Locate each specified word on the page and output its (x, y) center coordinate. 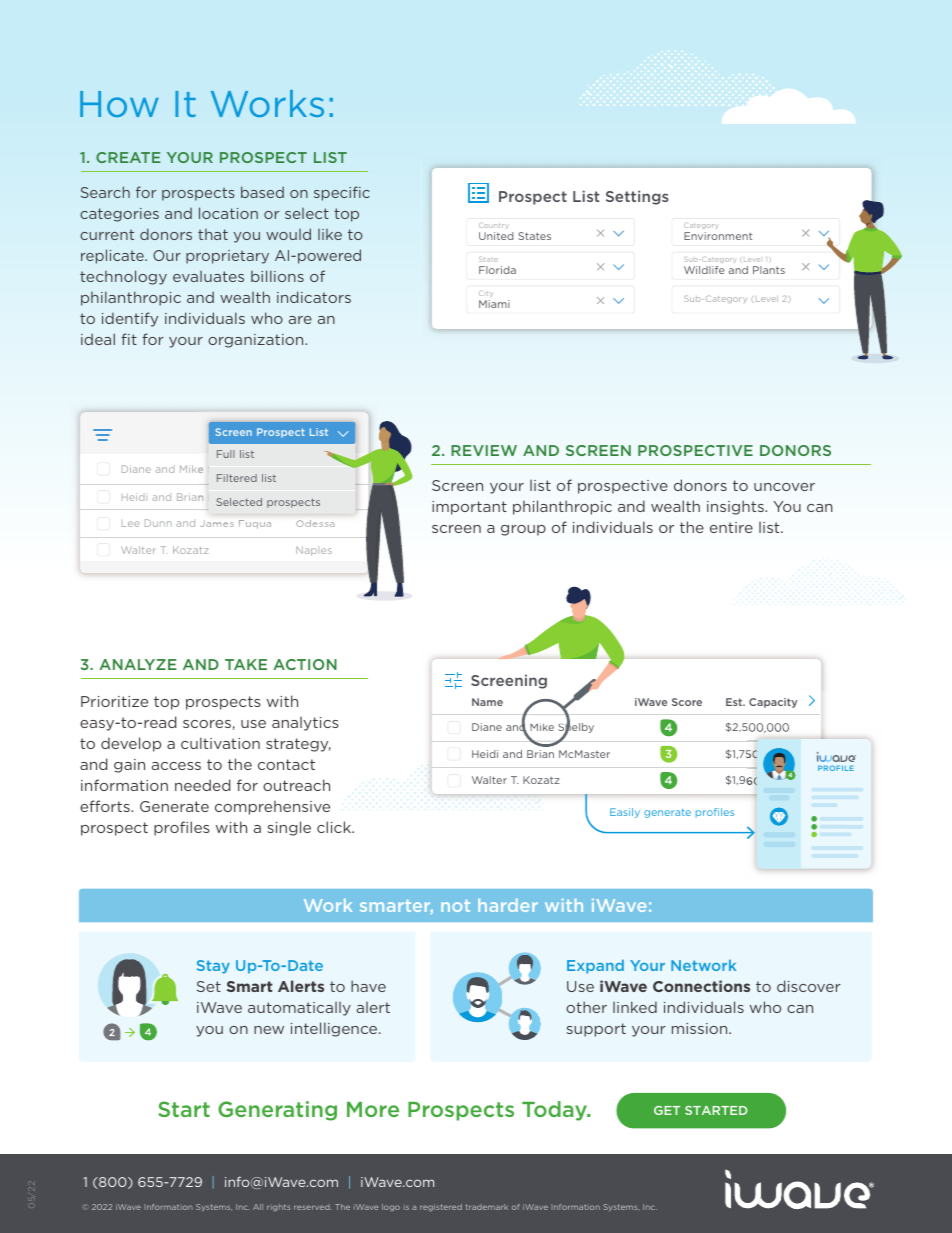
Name (487, 702)
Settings (637, 198)
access (176, 766)
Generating (277, 1111)
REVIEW (484, 450)
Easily (625, 813)
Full (226, 454)
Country (494, 226)
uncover (784, 487)
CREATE (128, 157)
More (373, 1109)
